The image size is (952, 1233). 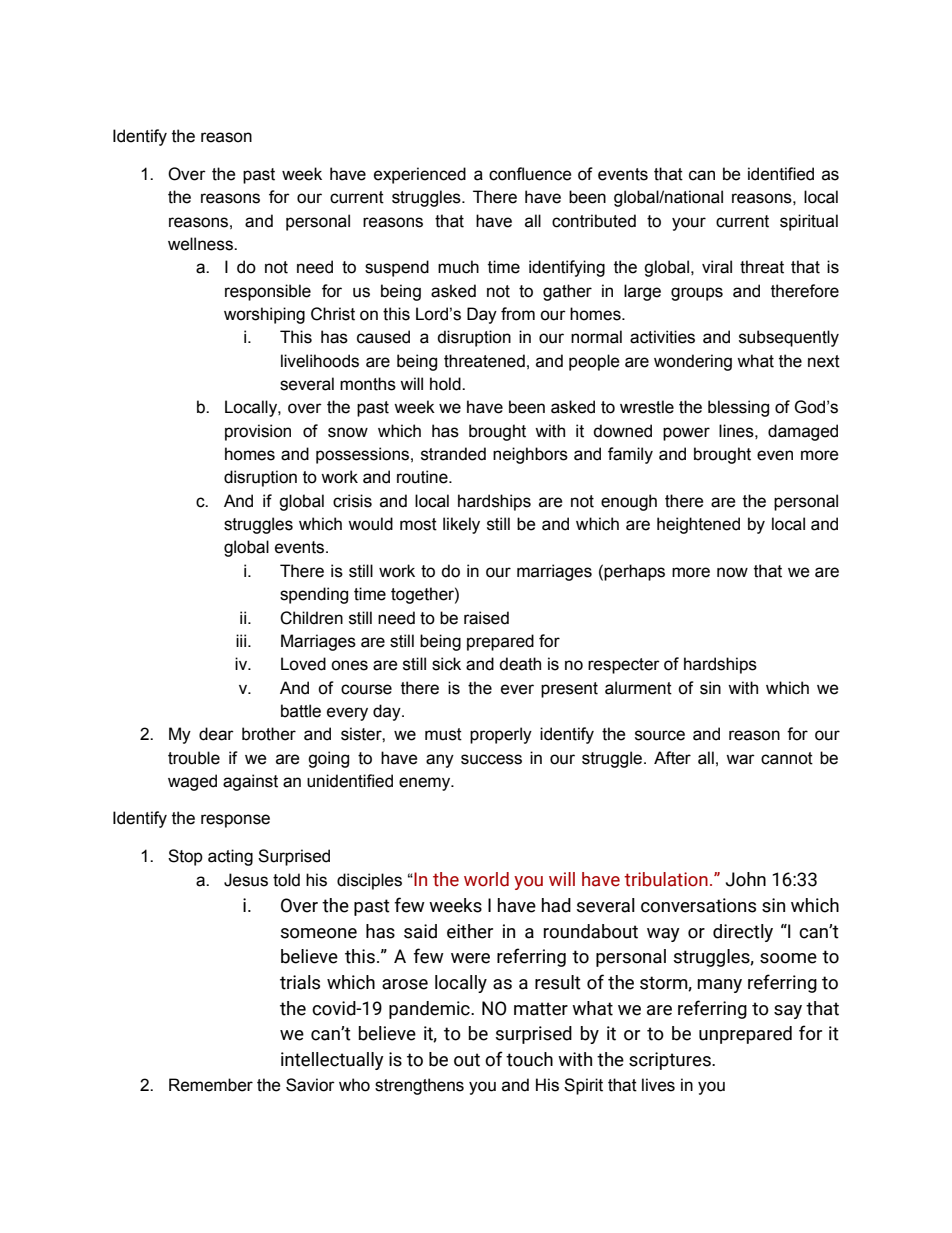 What do you see at coordinates (310, 1085) in the screenshot?
I see `Savior` at bounding box center [310, 1085].
